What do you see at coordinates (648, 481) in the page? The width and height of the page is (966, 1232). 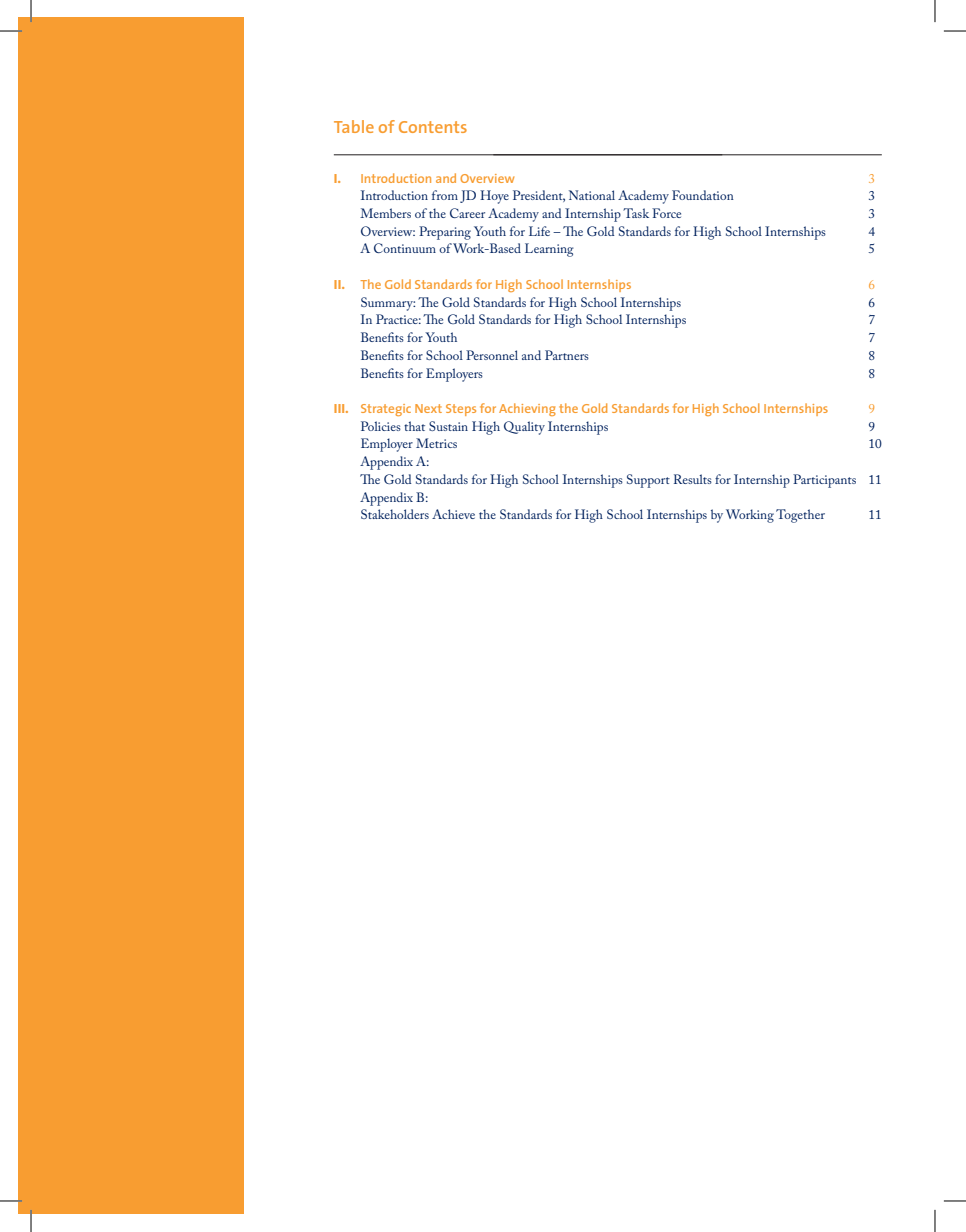 I see `Support` at bounding box center [648, 481].
